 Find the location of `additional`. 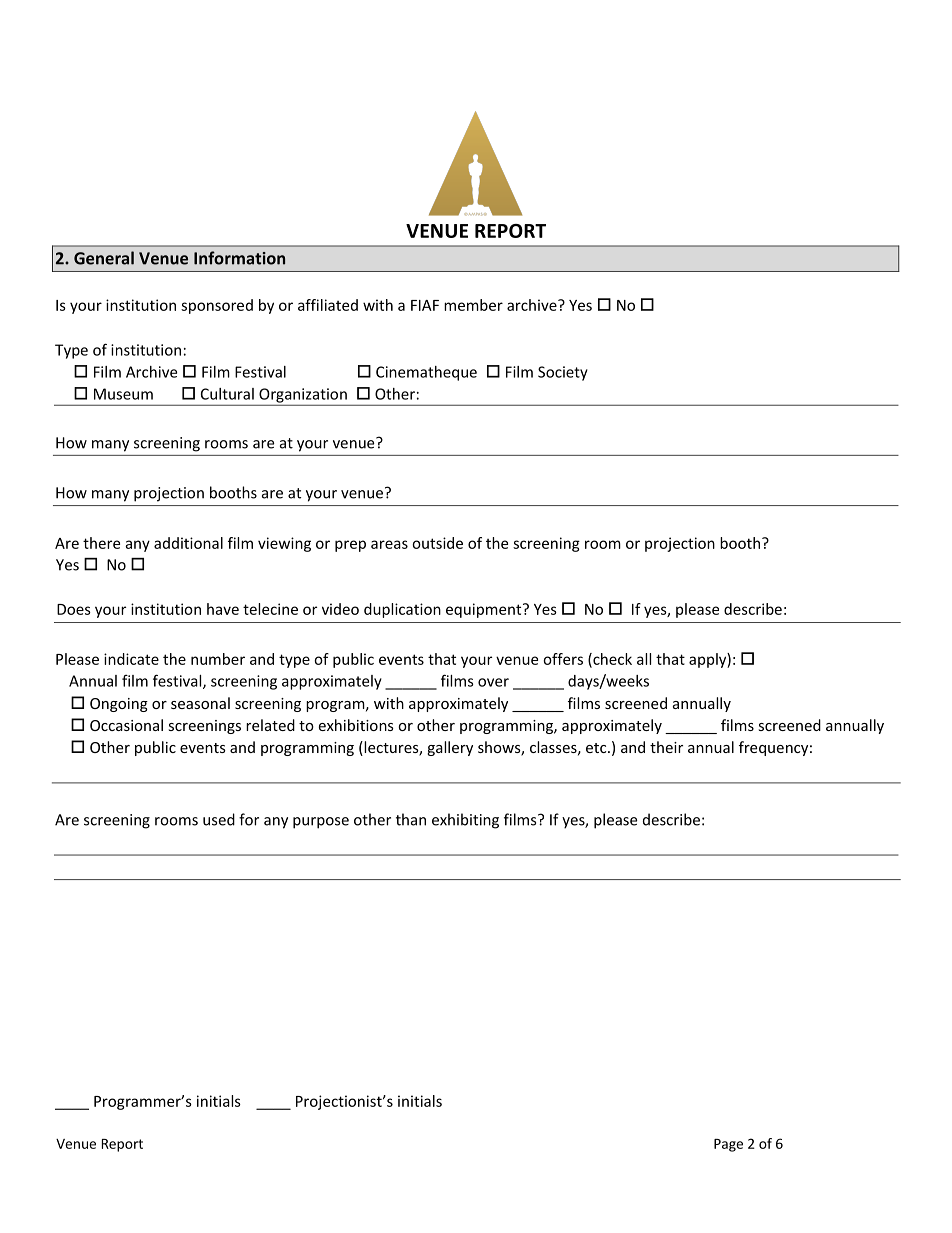

additional is located at coordinates (188, 543).
